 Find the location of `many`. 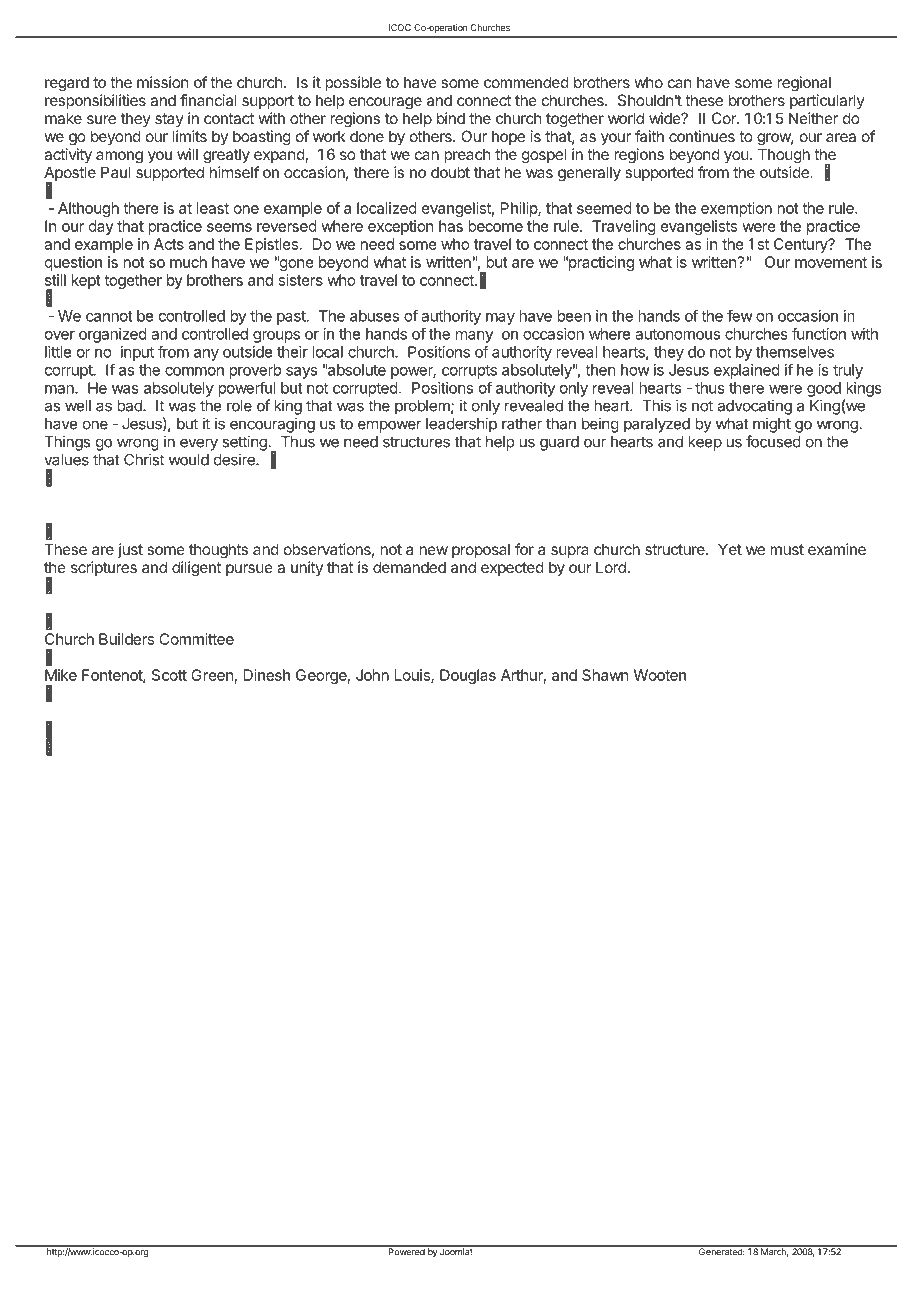

many is located at coordinates (474, 337).
